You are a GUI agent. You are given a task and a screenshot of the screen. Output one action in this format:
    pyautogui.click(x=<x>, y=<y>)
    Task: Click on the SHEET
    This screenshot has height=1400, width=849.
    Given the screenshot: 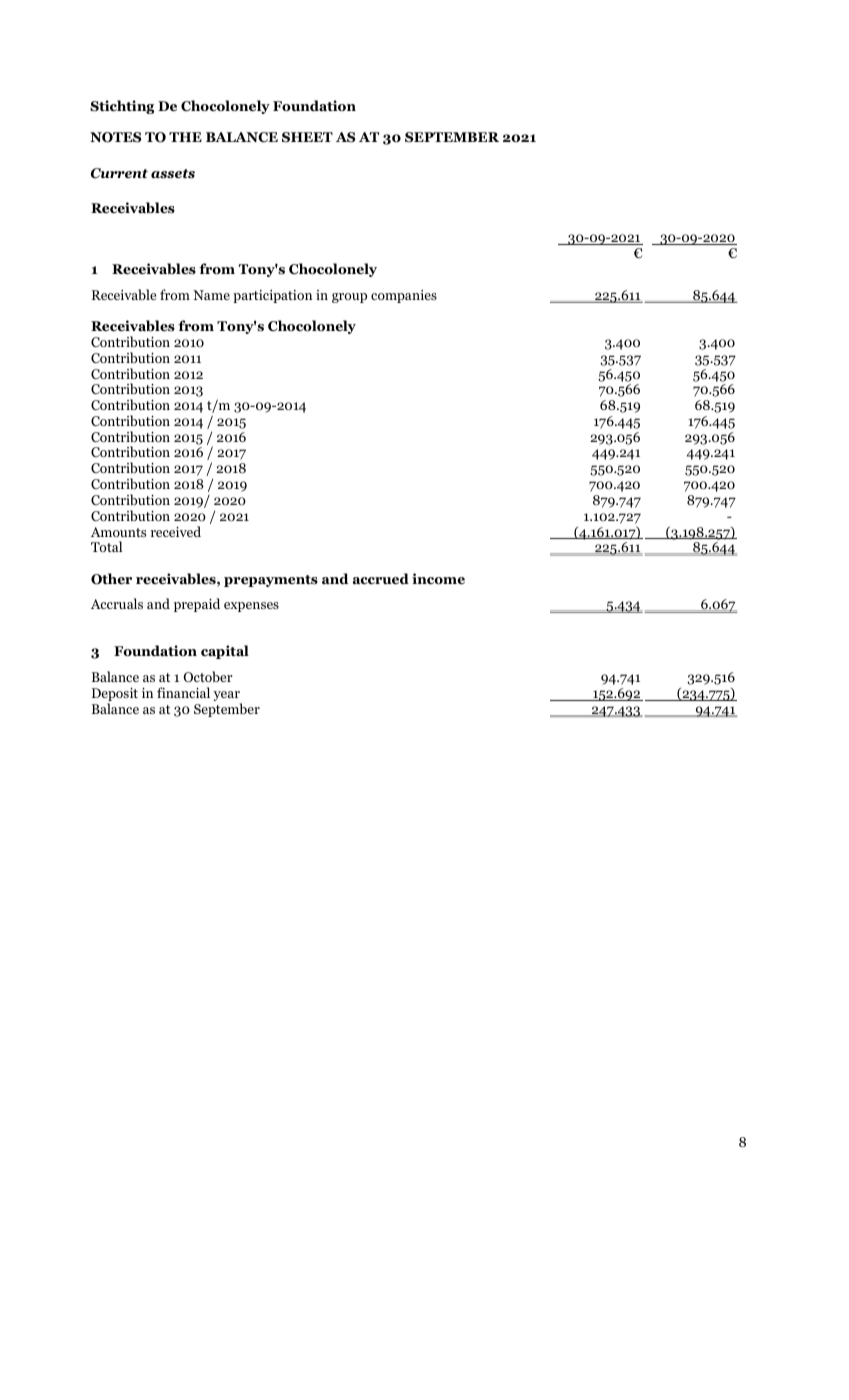 What is the action you would take?
    pyautogui.click(x=307, y=137)
